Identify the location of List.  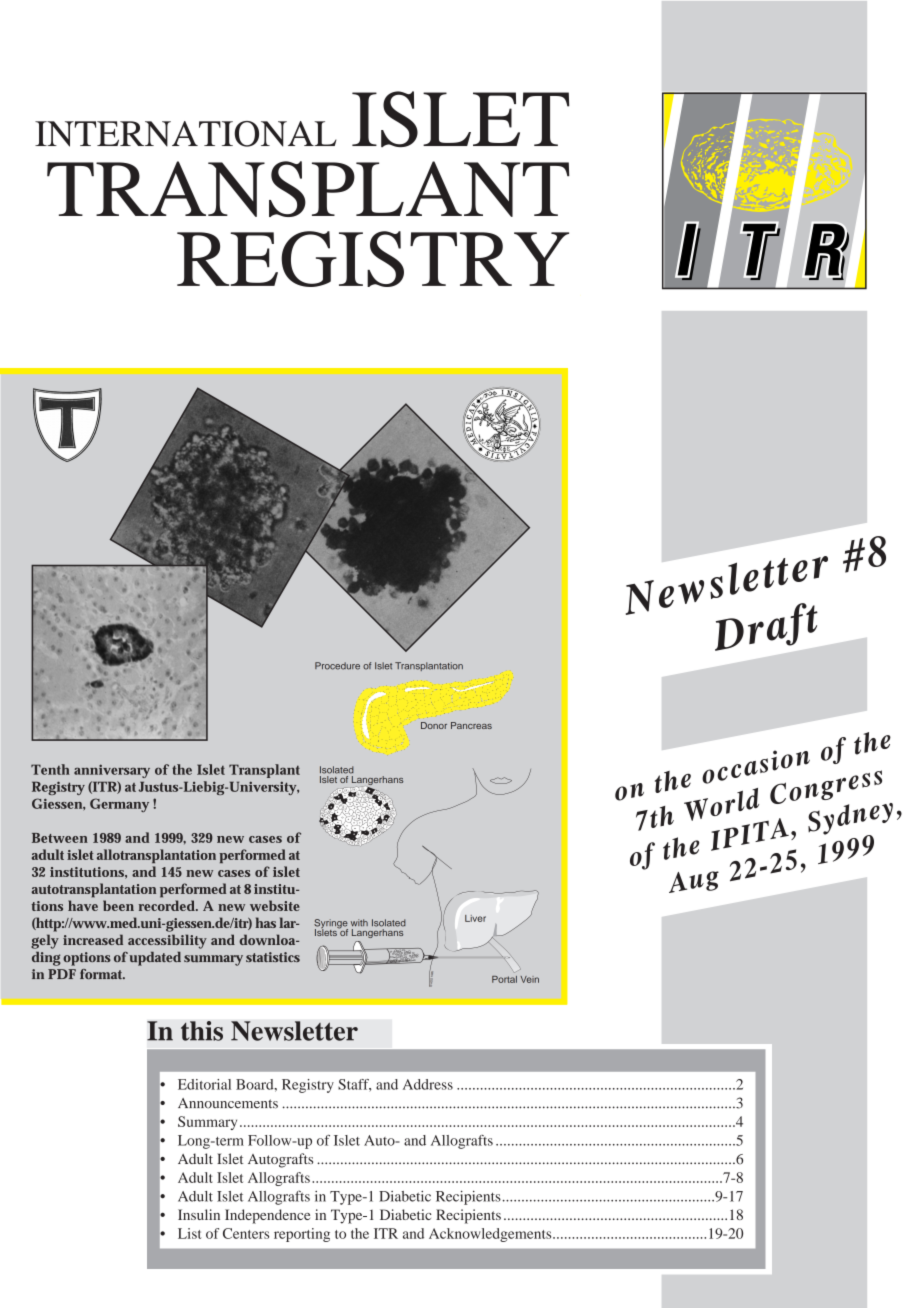
(190, 1233).
